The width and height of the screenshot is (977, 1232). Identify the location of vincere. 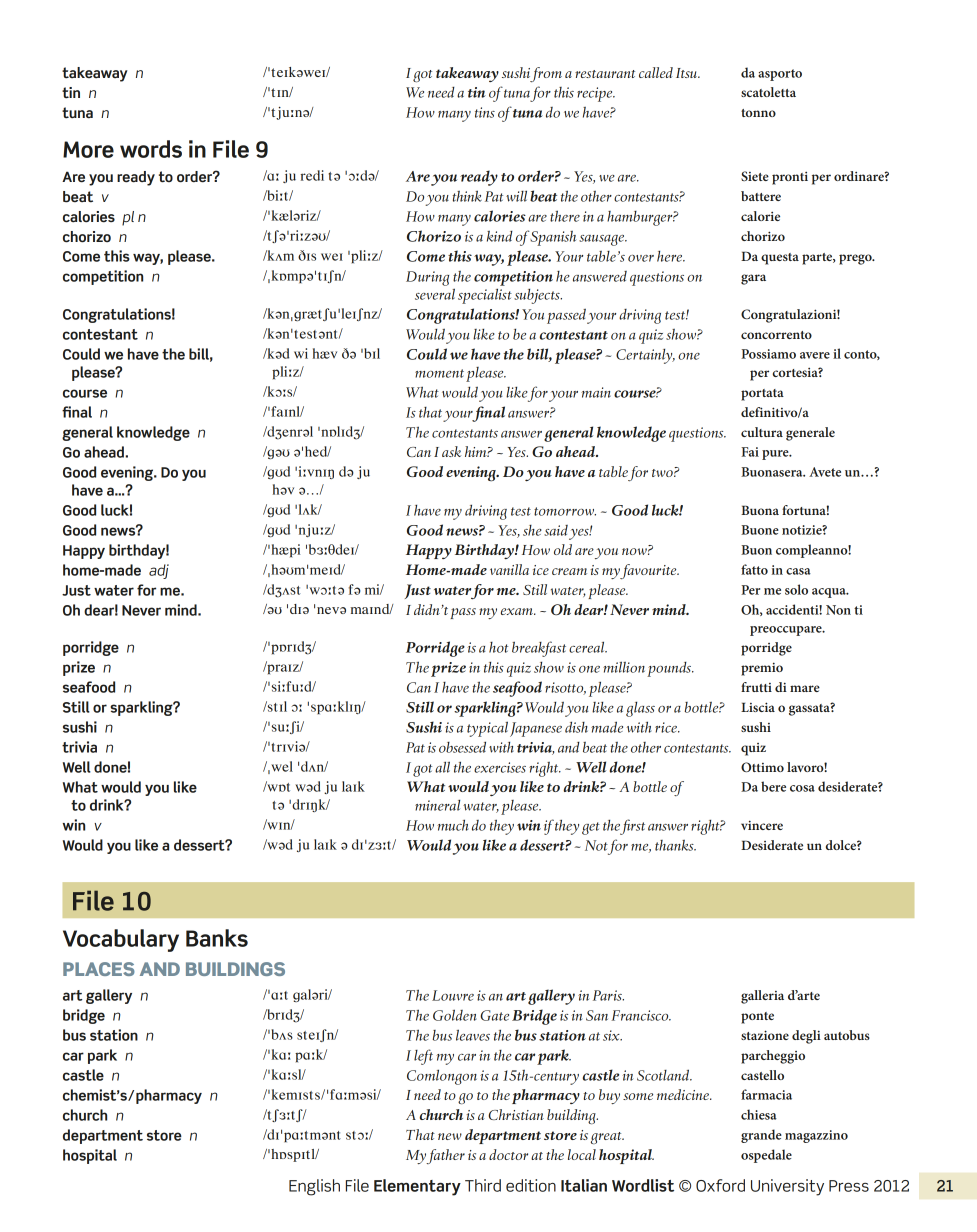
(762, 825).
